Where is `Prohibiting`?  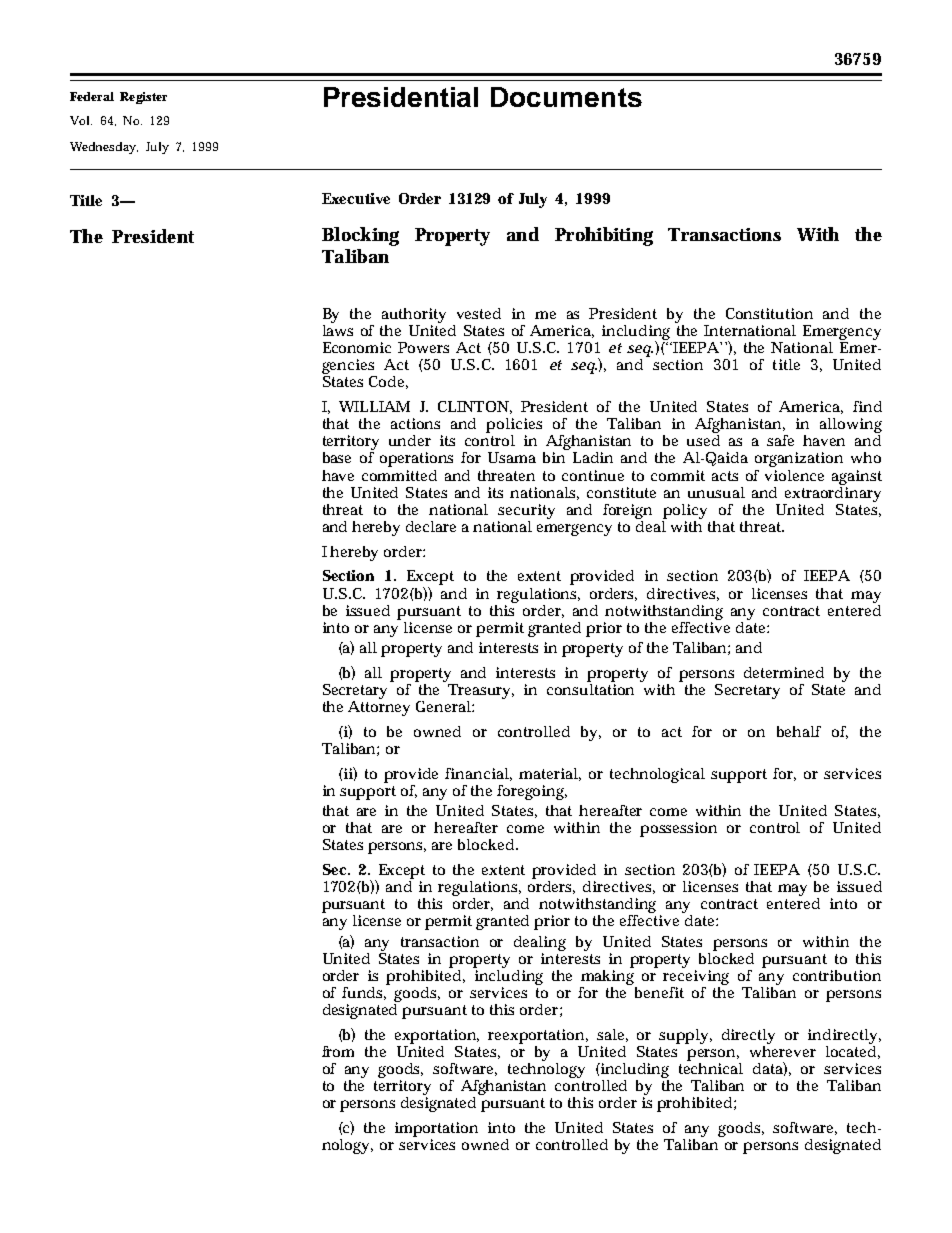
Prohibiting is located at coordinates (604, 236).
